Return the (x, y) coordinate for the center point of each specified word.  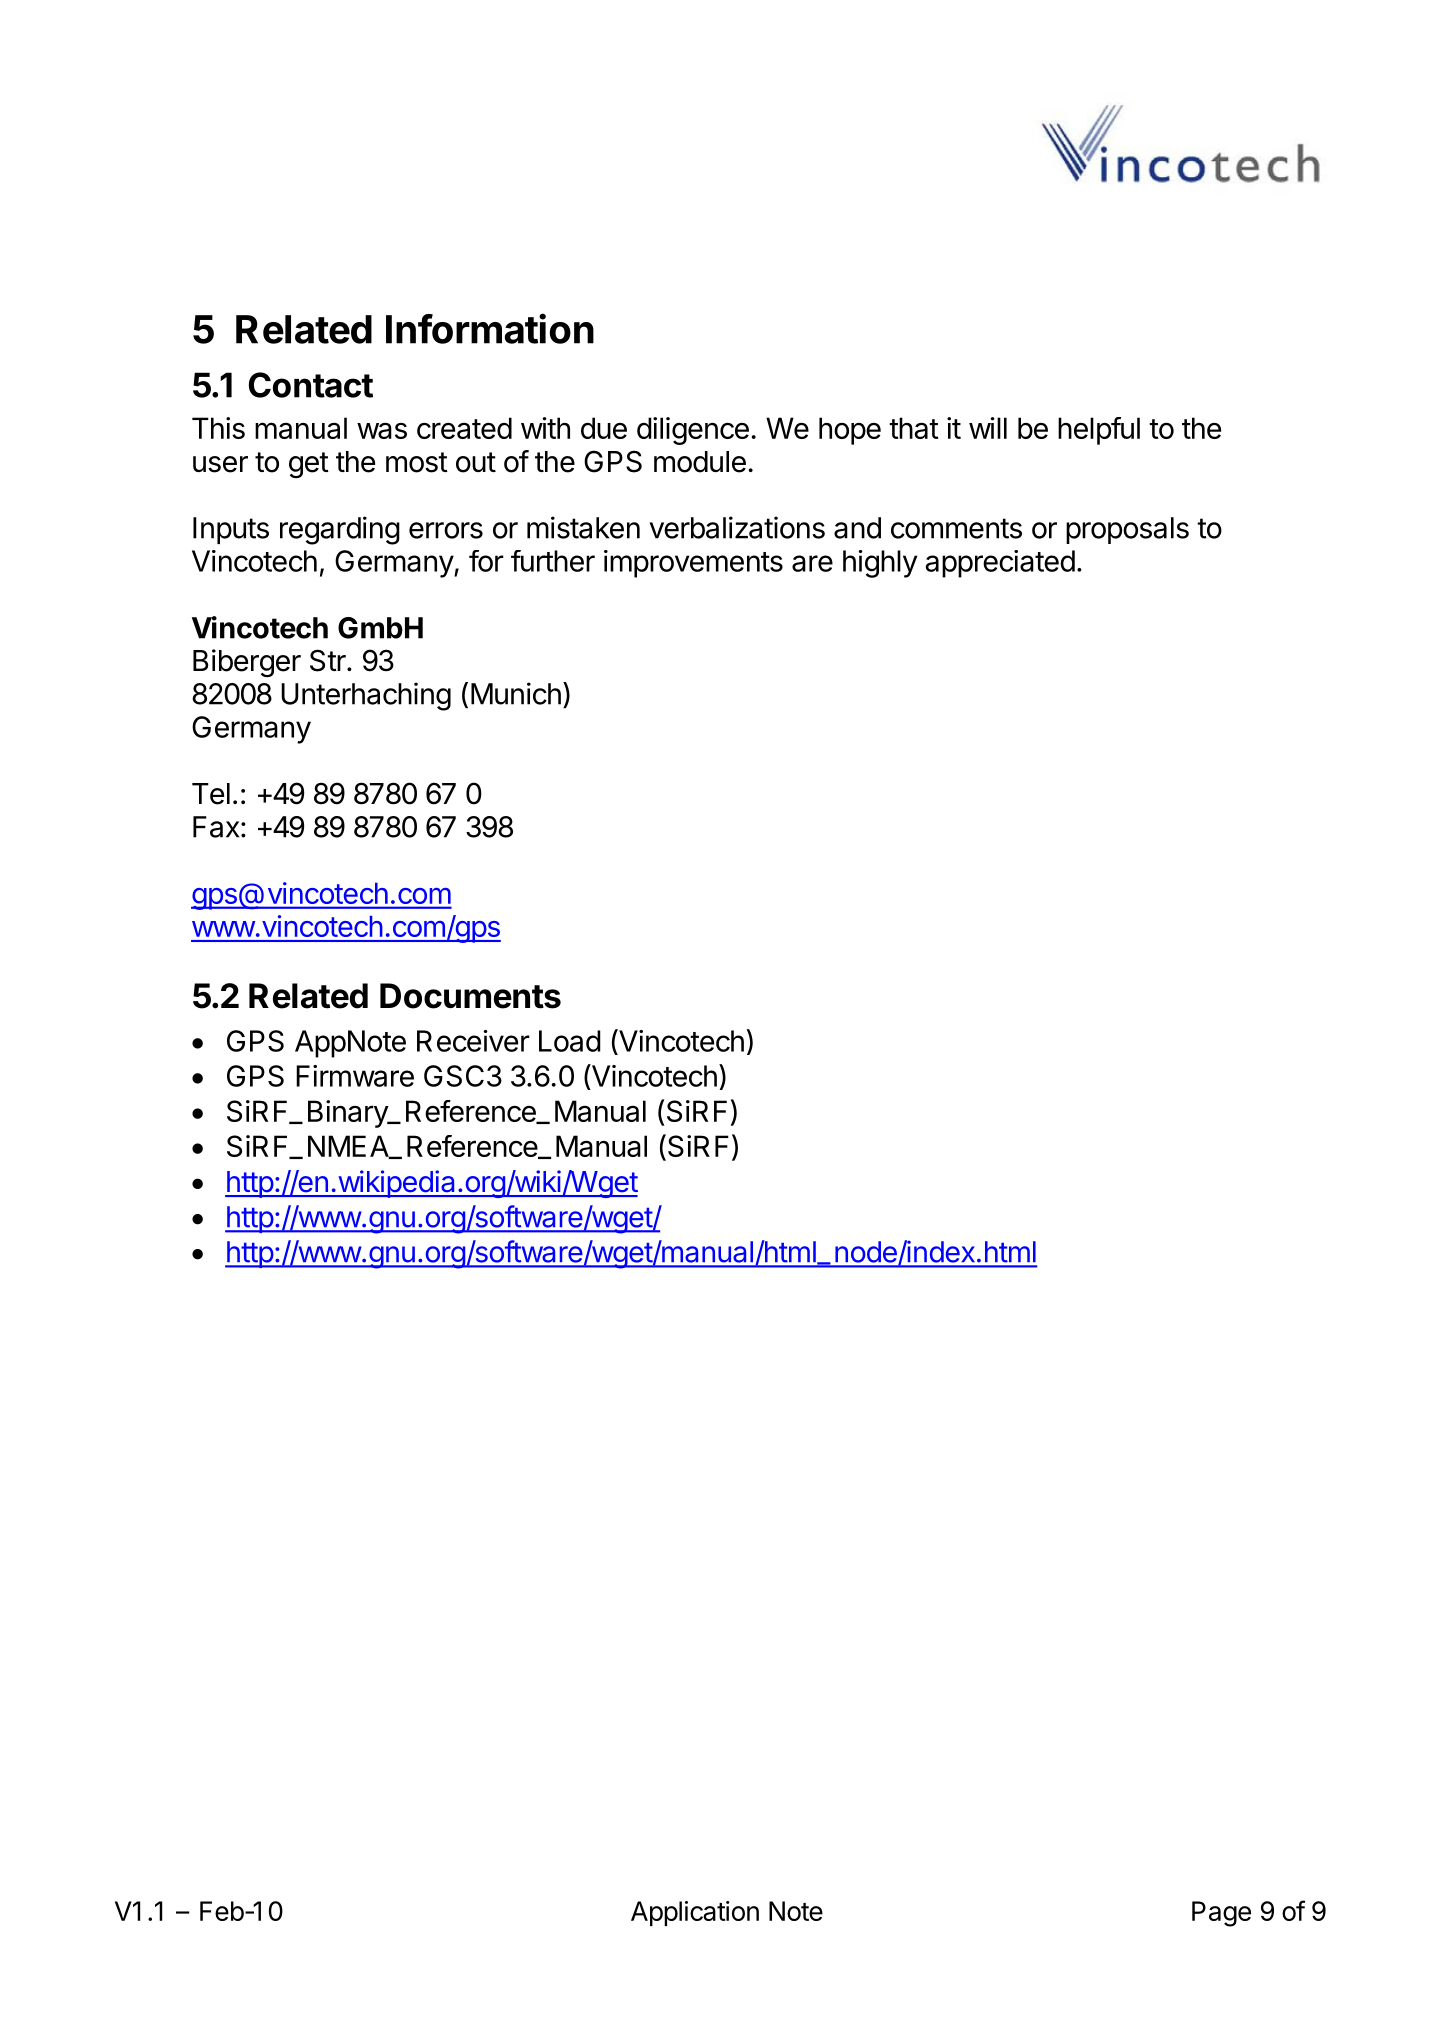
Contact (311, 385)
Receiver (473, 1041)
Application (695, 1913)
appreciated (1000, 564)
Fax (216, 827)
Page (1221, 1914)
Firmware (355, 1076)
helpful (1099, 431)
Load (570, 1041)
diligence (693, 431)
